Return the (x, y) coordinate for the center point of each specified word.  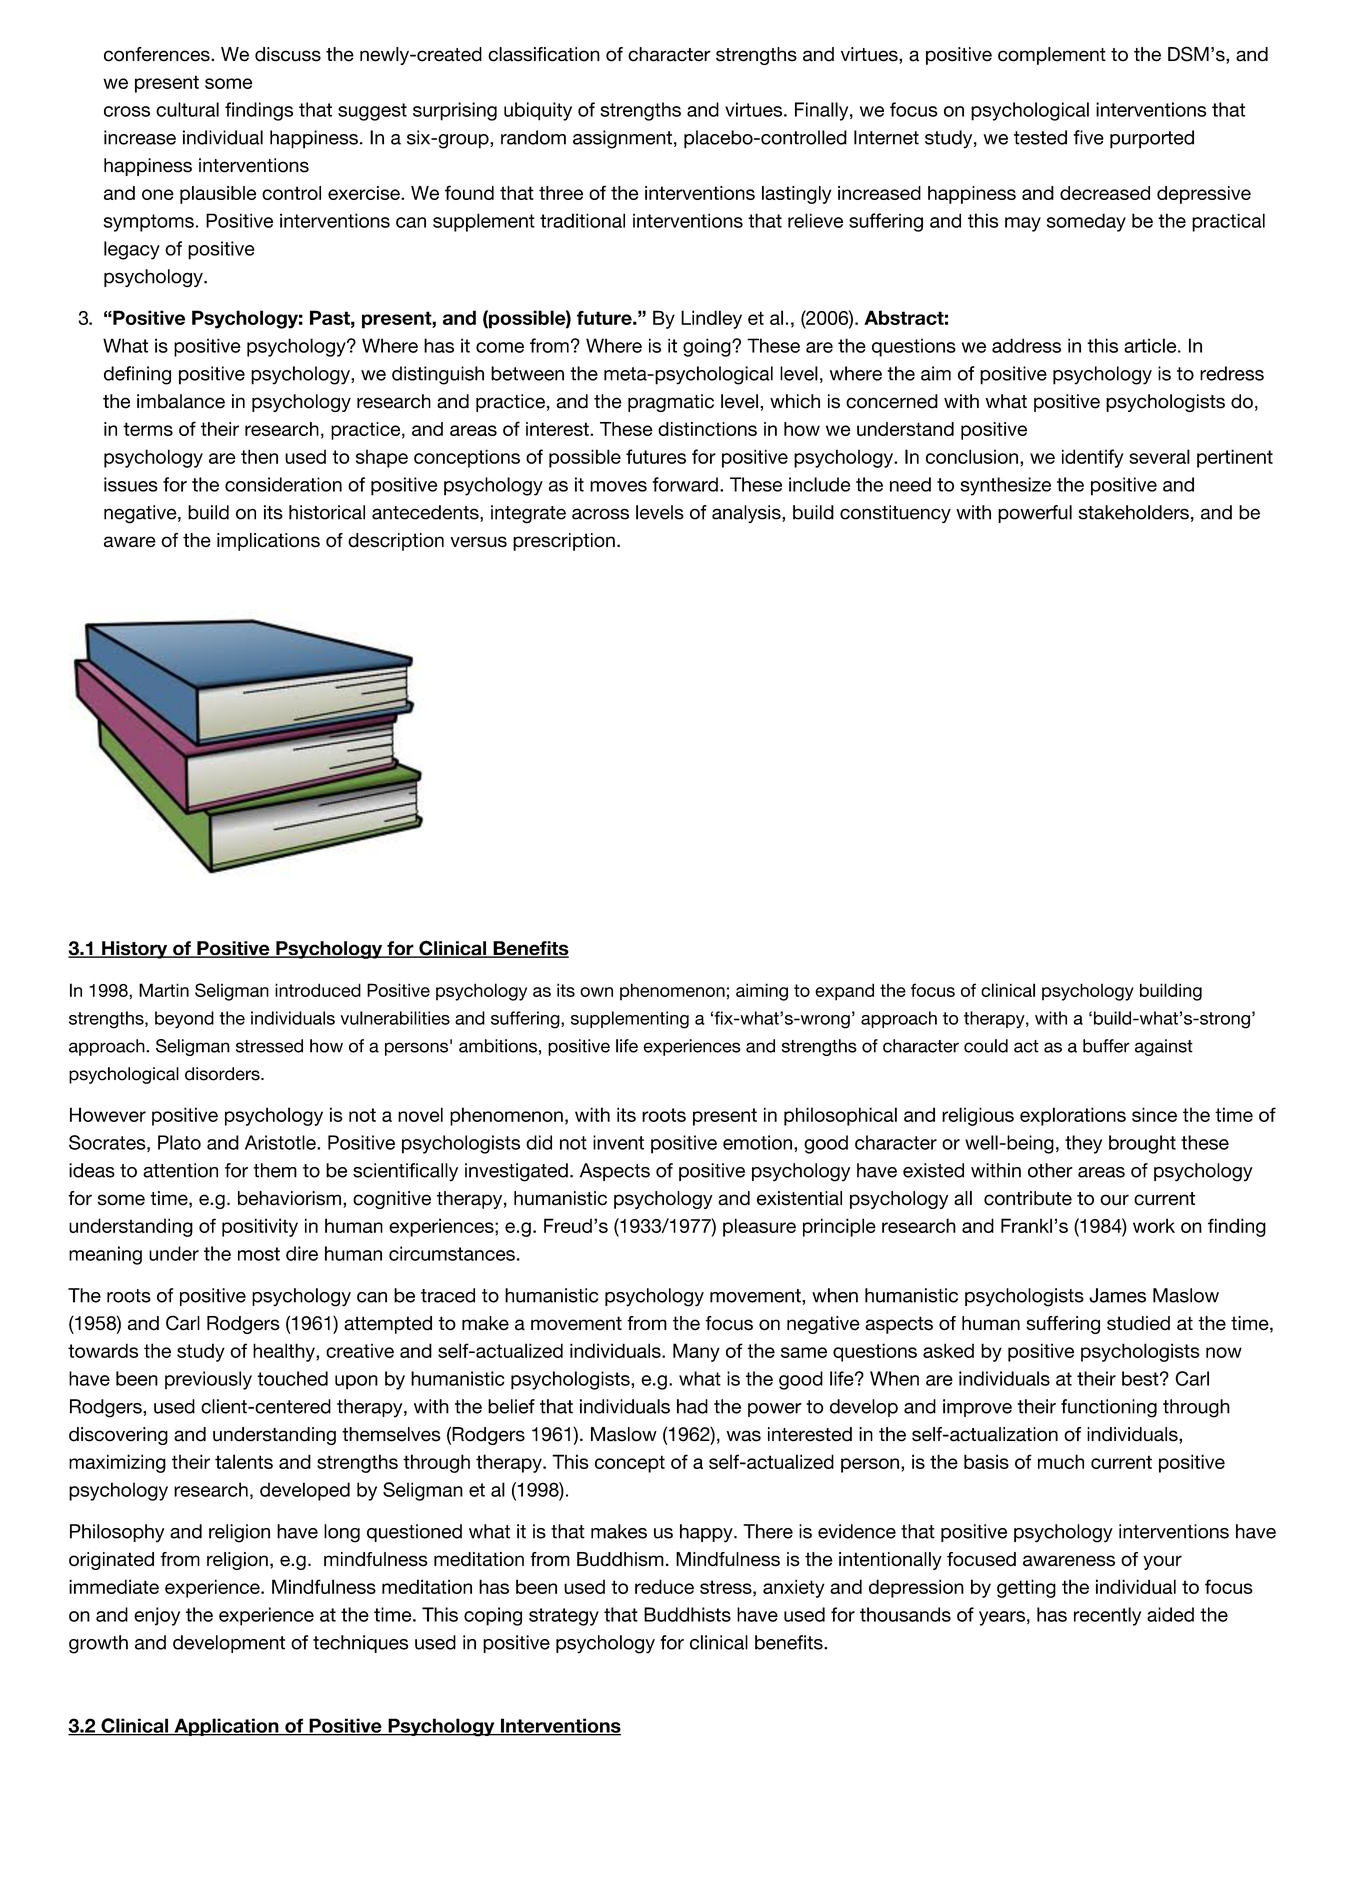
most (259, 1254)
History (135, 950)
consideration (283, 484)
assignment (622, 139)
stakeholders (1134, 512)
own (596, 992)
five (1088, 137)
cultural (187, 109)
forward (685, 484)
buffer (1106, 1046)
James (1117, 1295)
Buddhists (687, 1614)
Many (696, 1352)
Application (226, 1727)
